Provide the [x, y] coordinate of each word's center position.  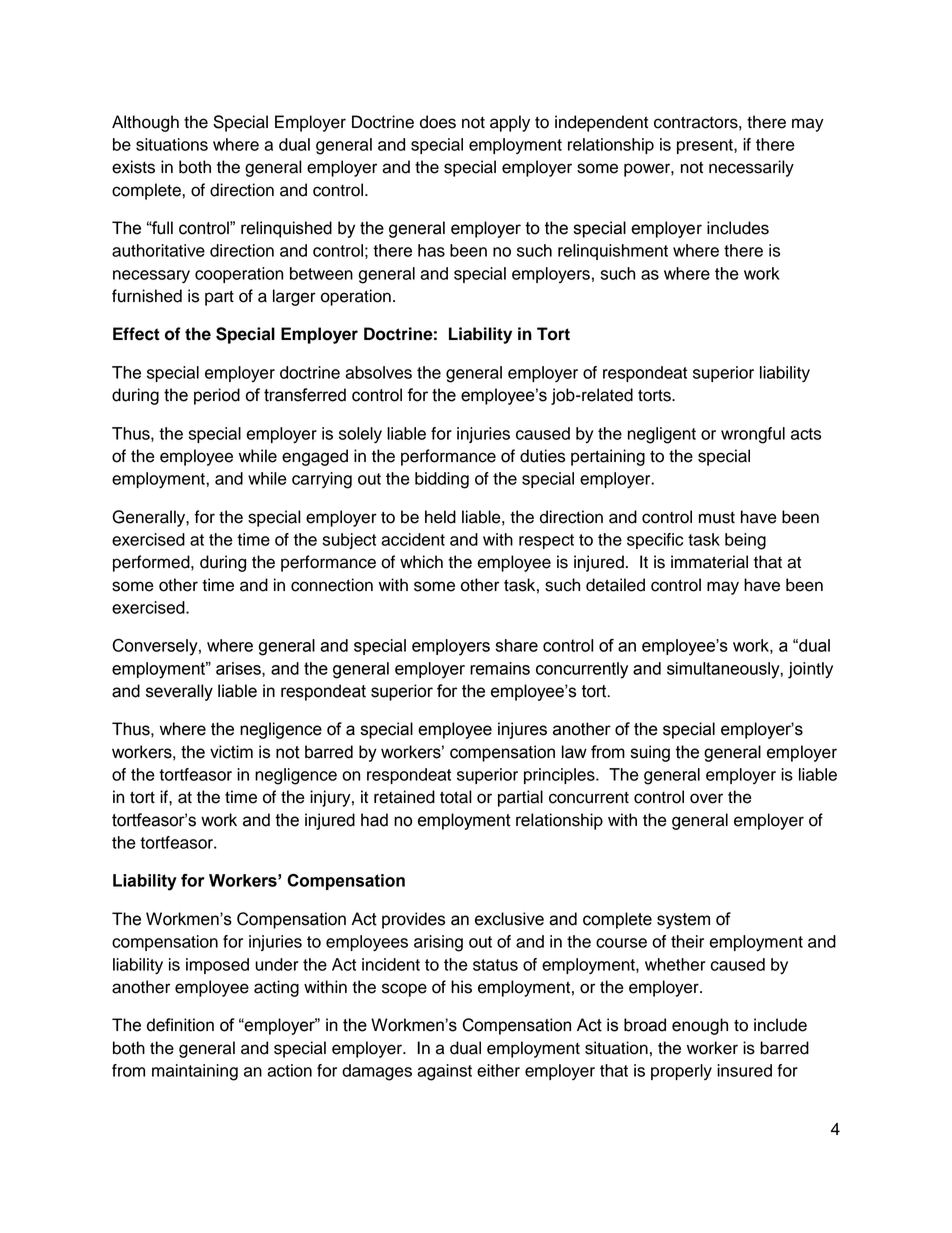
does [438, 122]
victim [231, 752]
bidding [442, 480]
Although [145, 123]
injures [522, 730]
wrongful [753, 435]
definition [180, 1025]
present [706, 146]
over [706, 798]
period [217, 396]
